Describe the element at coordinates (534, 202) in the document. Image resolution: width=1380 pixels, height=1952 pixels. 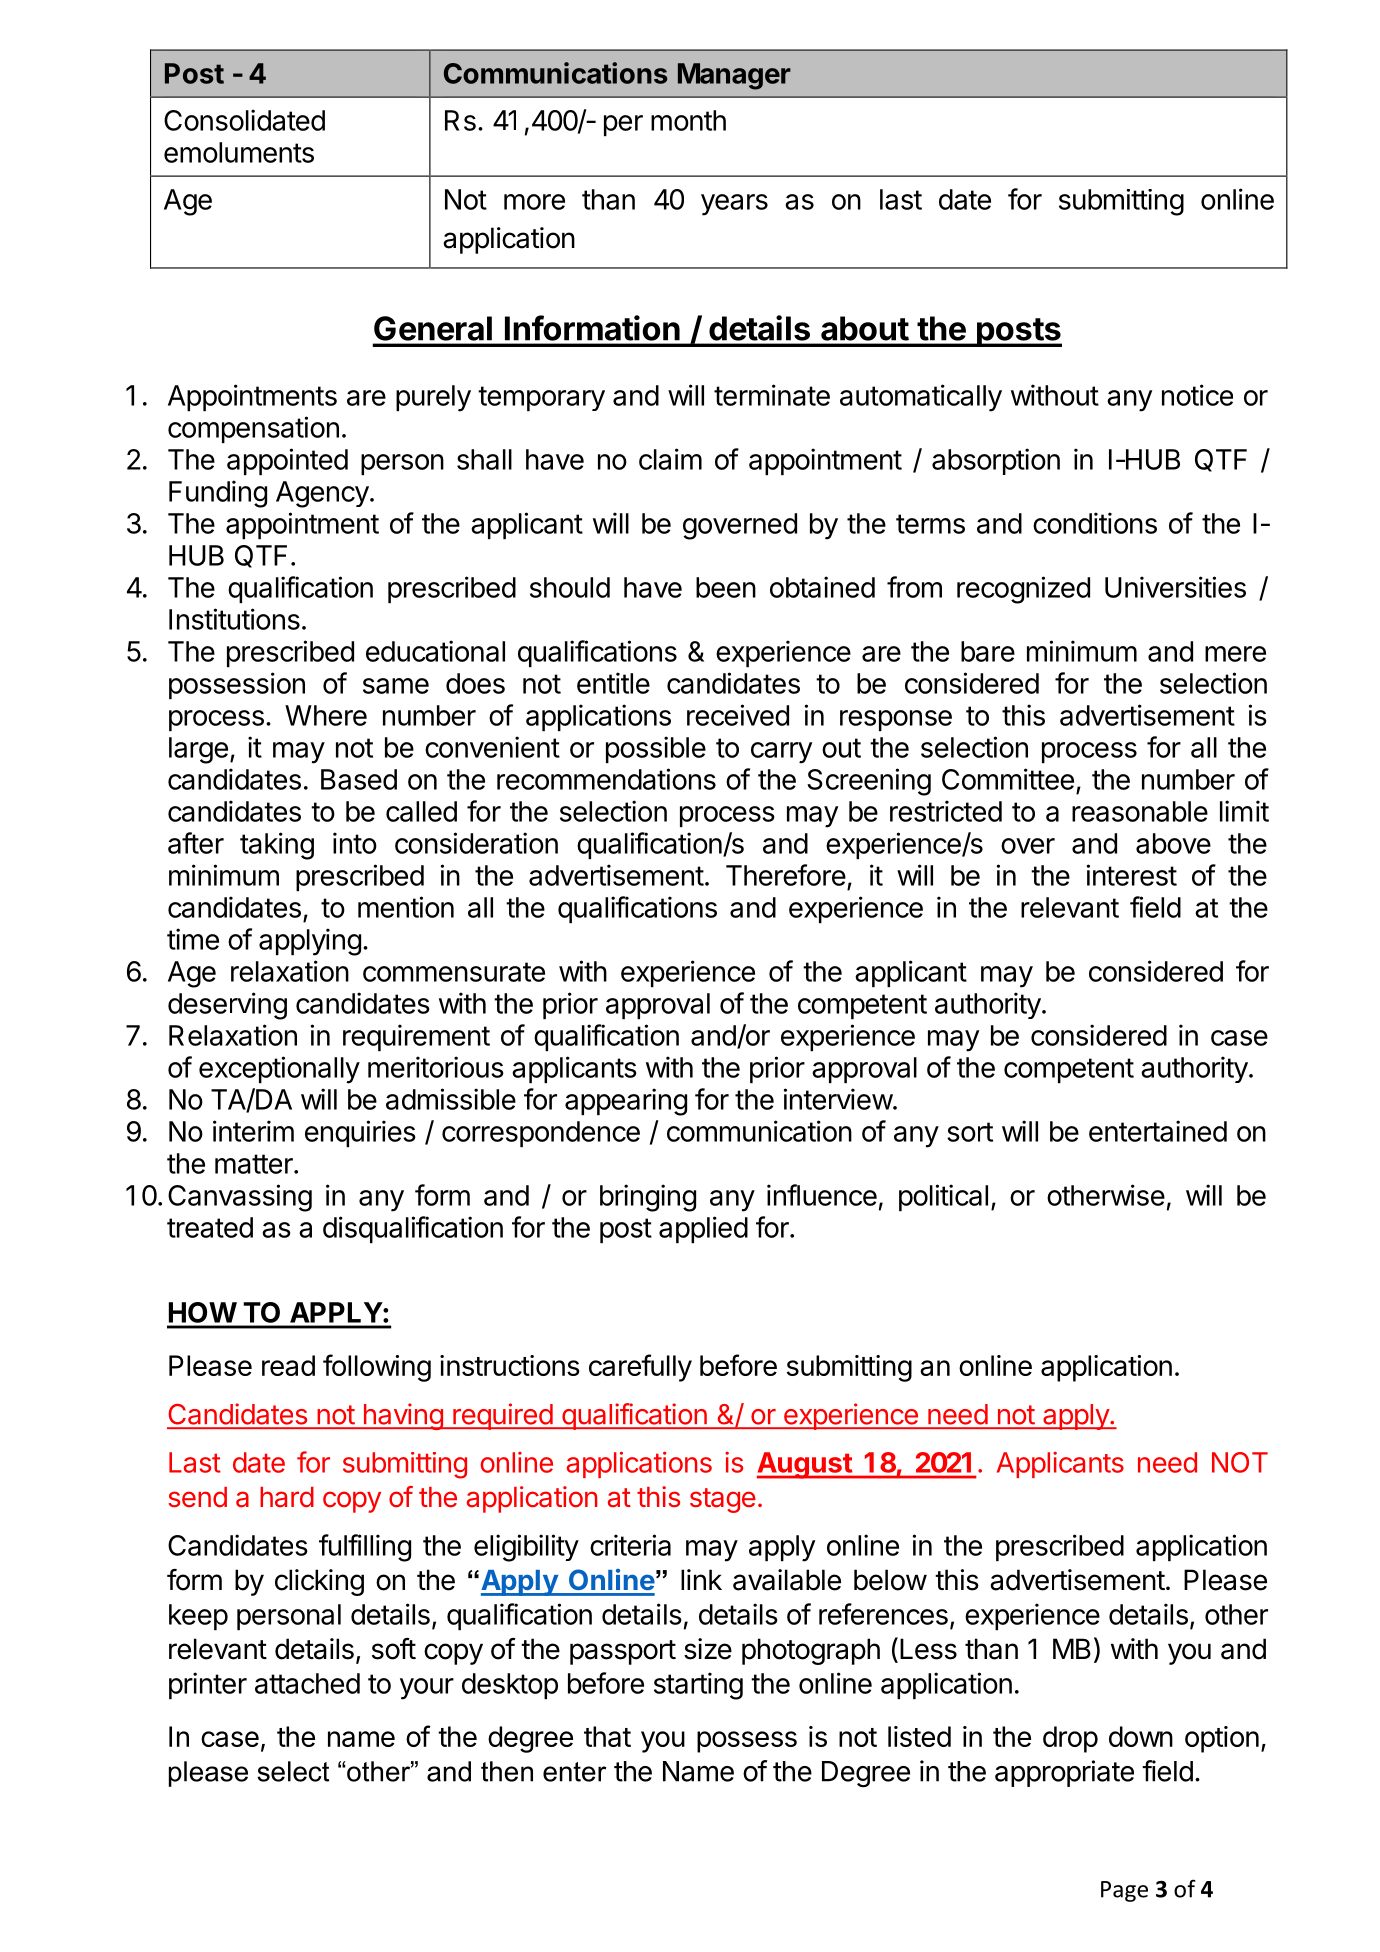
I see `more` at that location.
